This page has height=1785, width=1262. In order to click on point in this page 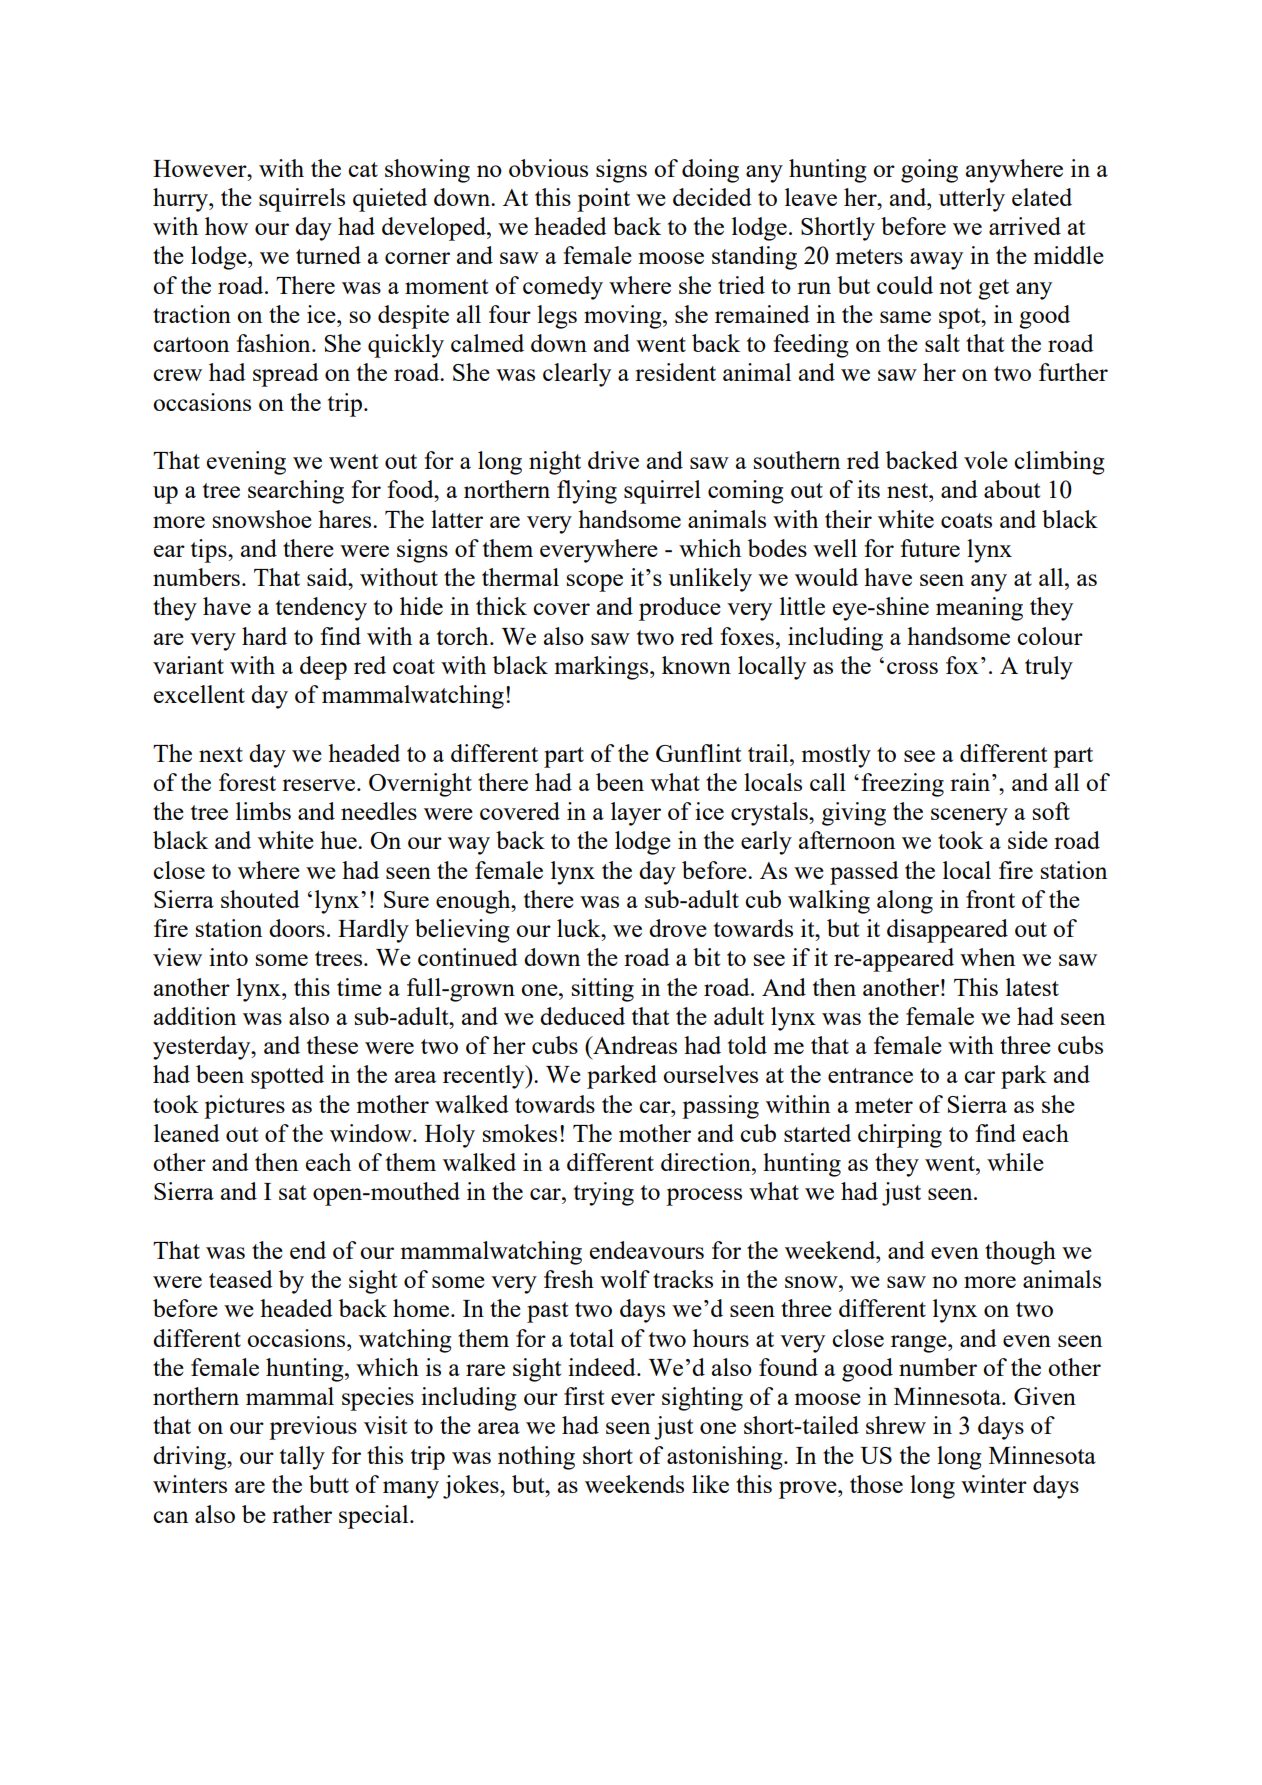, I will do `click(603, 200)`.
